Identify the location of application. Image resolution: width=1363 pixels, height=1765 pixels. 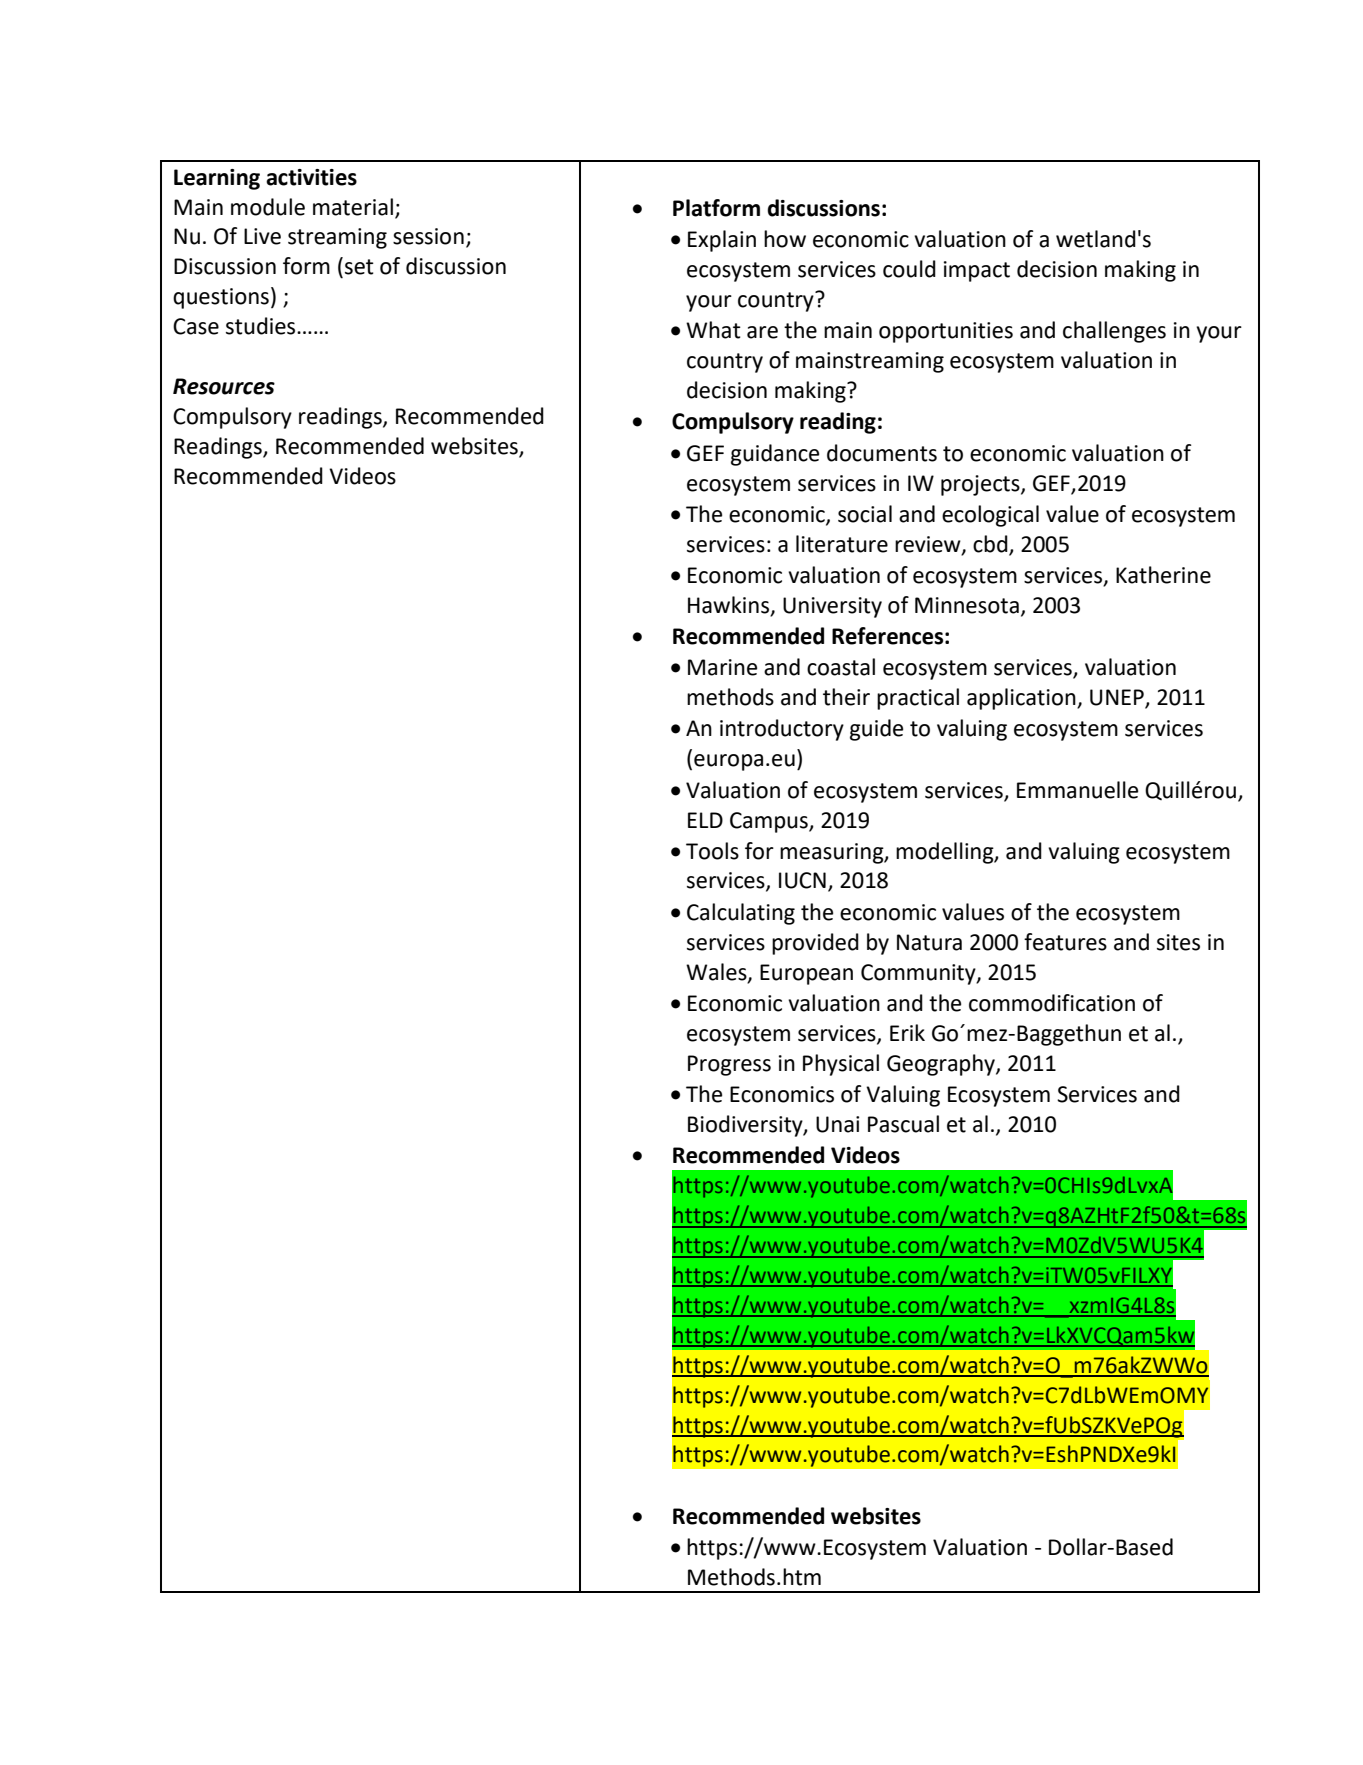
(1022, 699).
